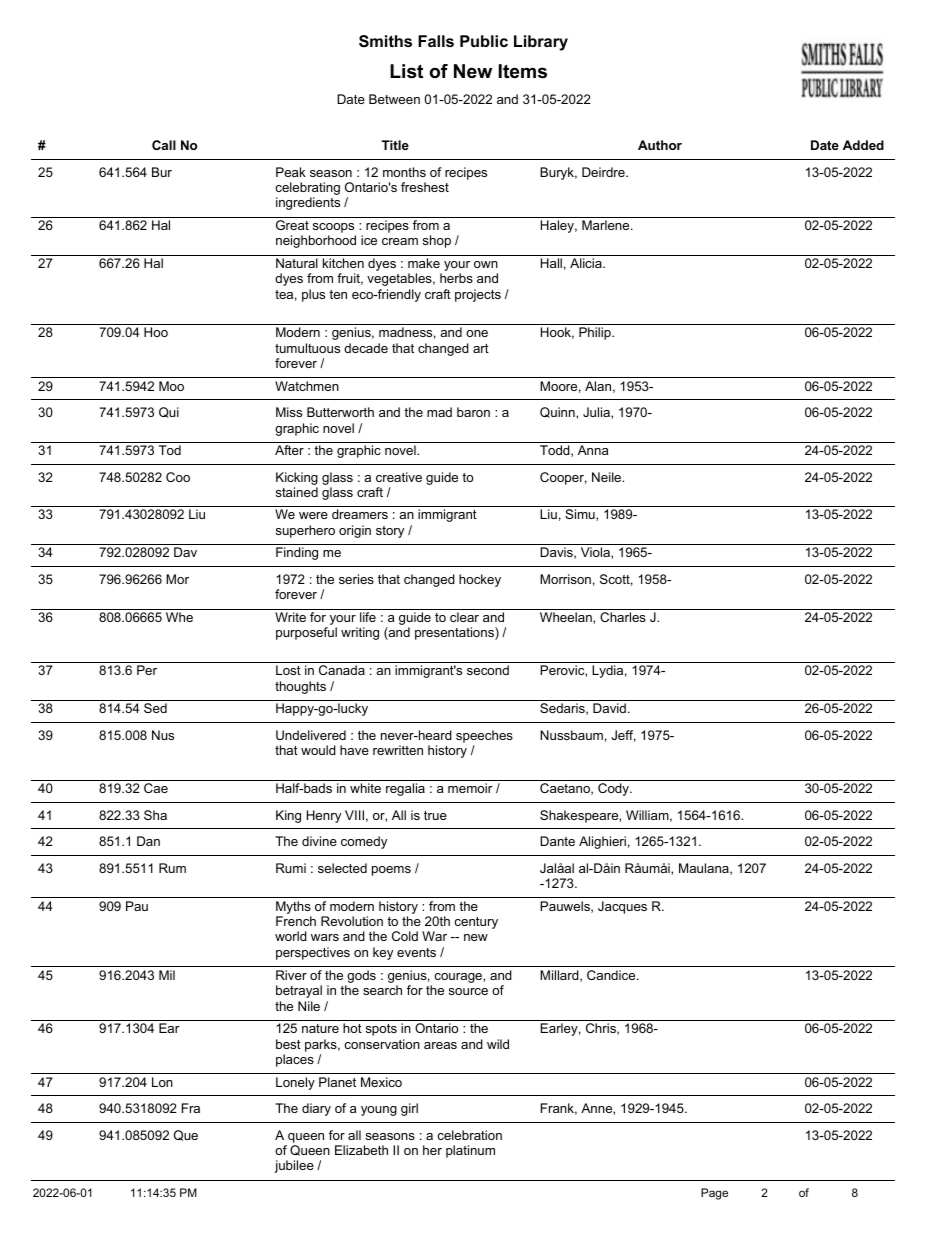 The width and height of the page is (952, 1233). I want to click on jubilee, so click(294, 1166).
